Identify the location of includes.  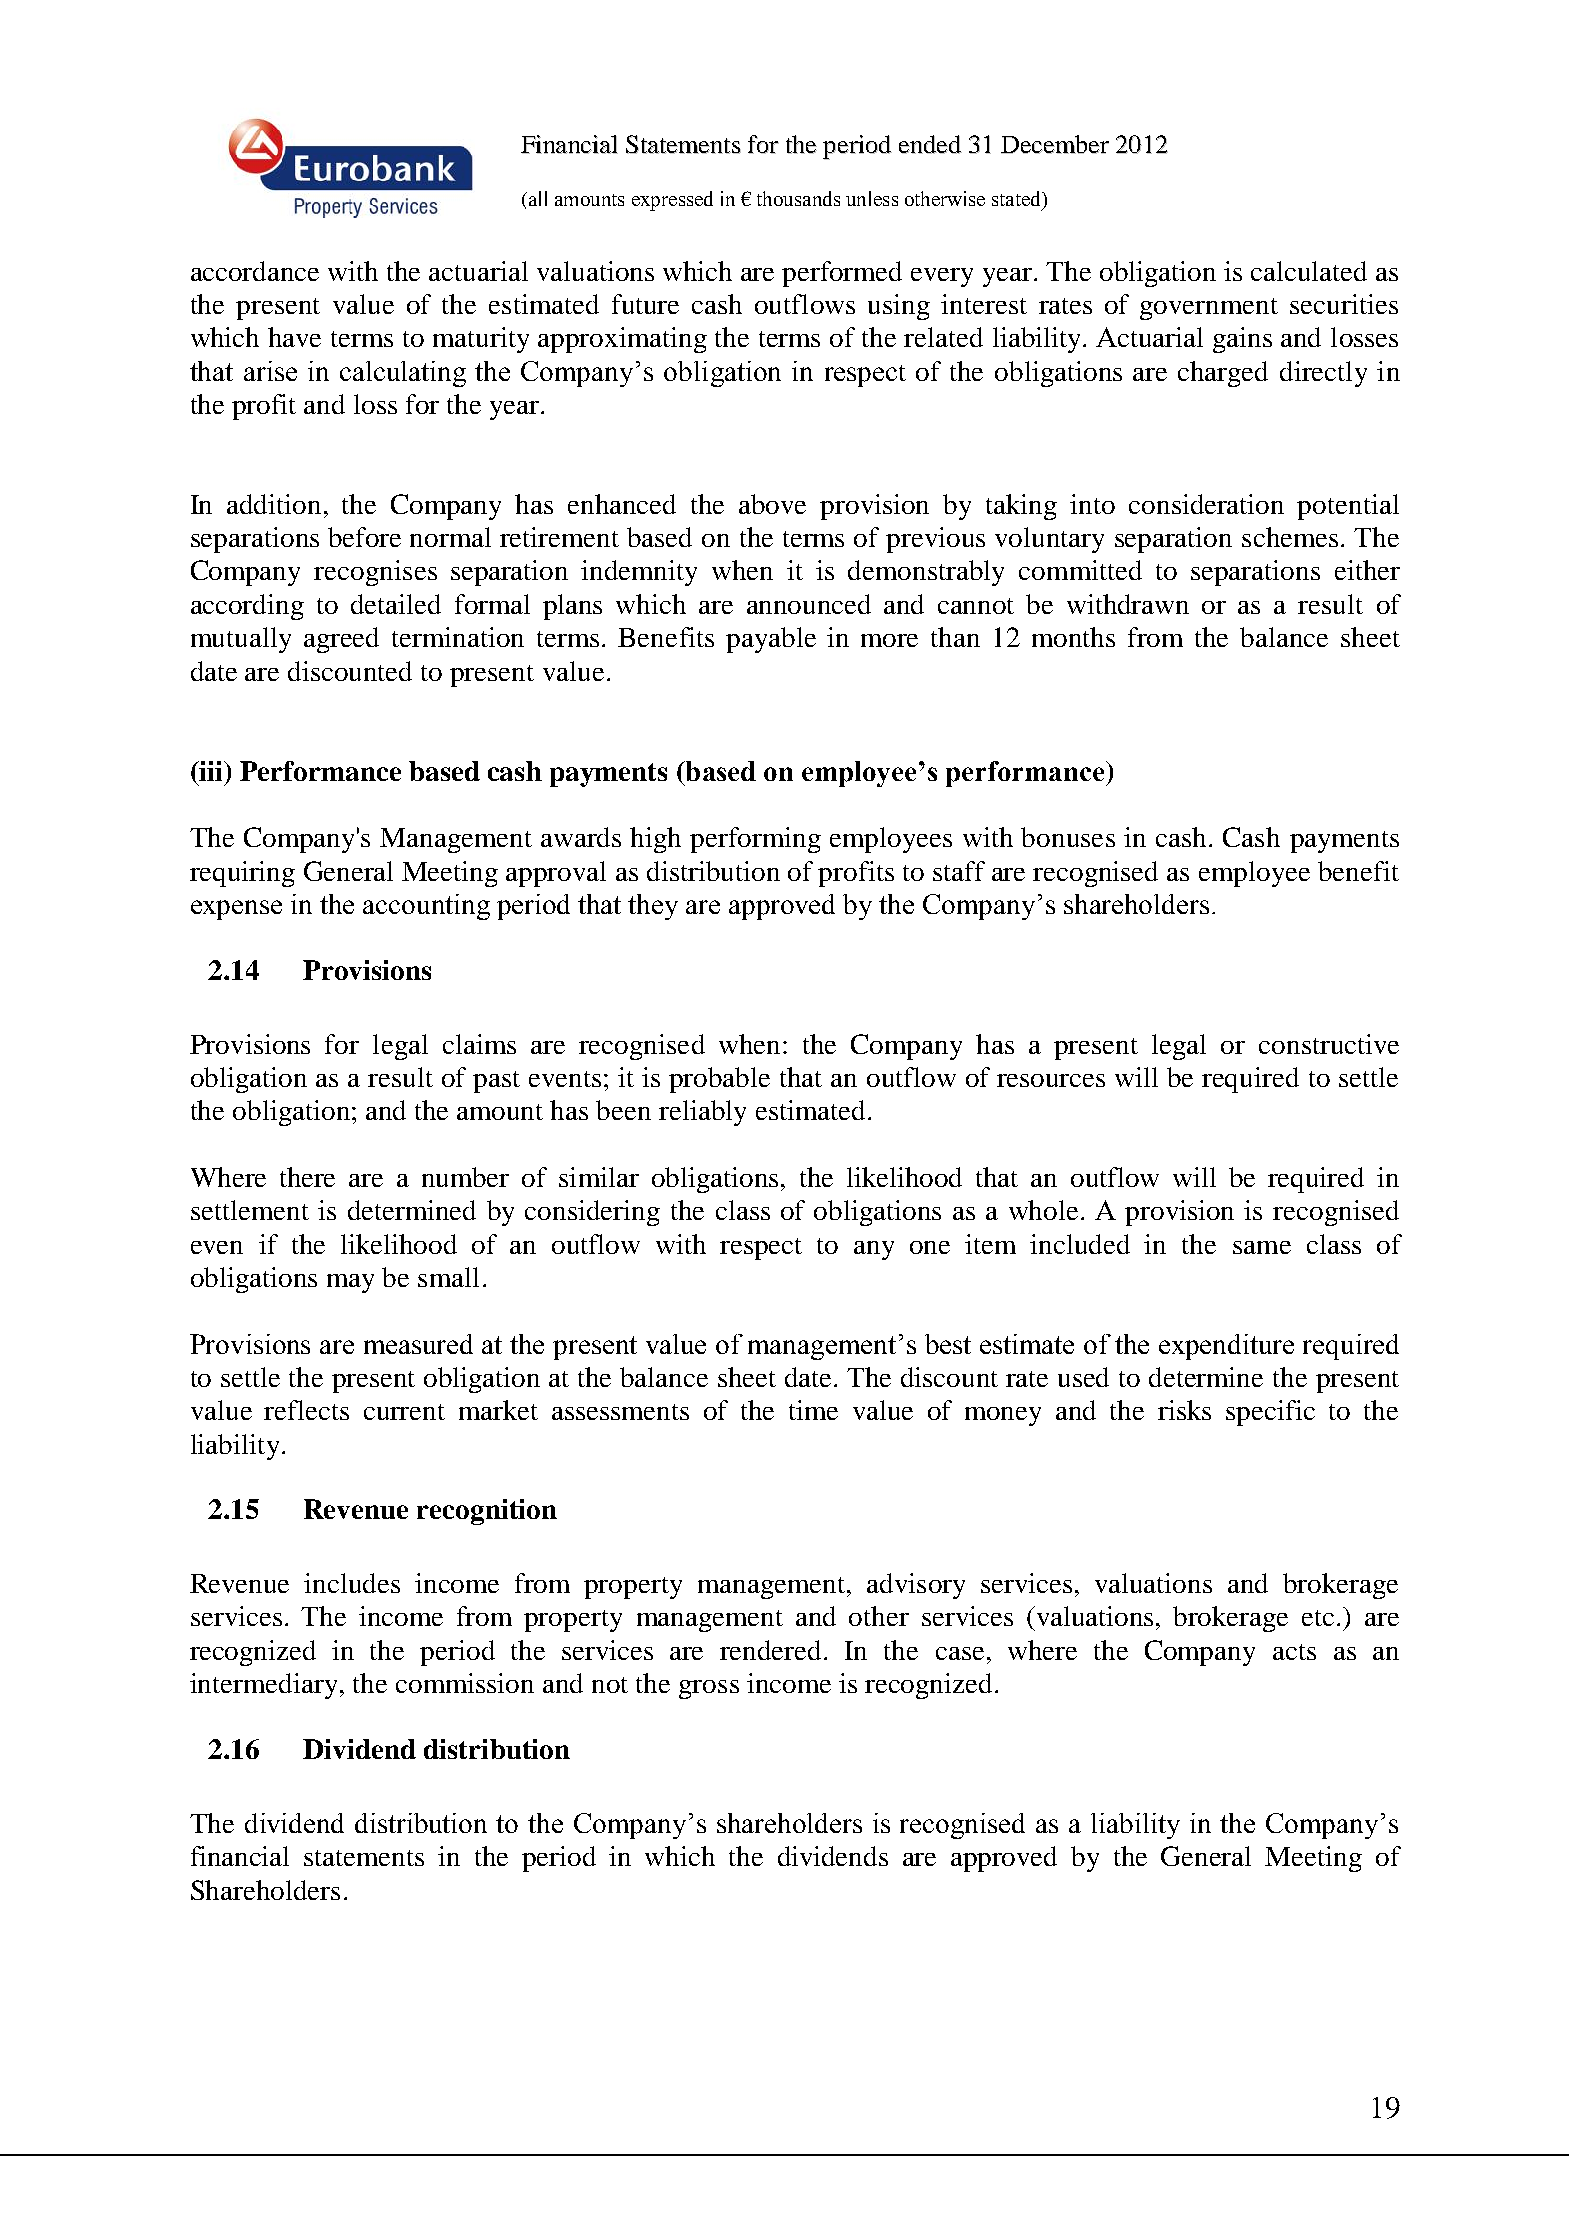
(352, 1583).
